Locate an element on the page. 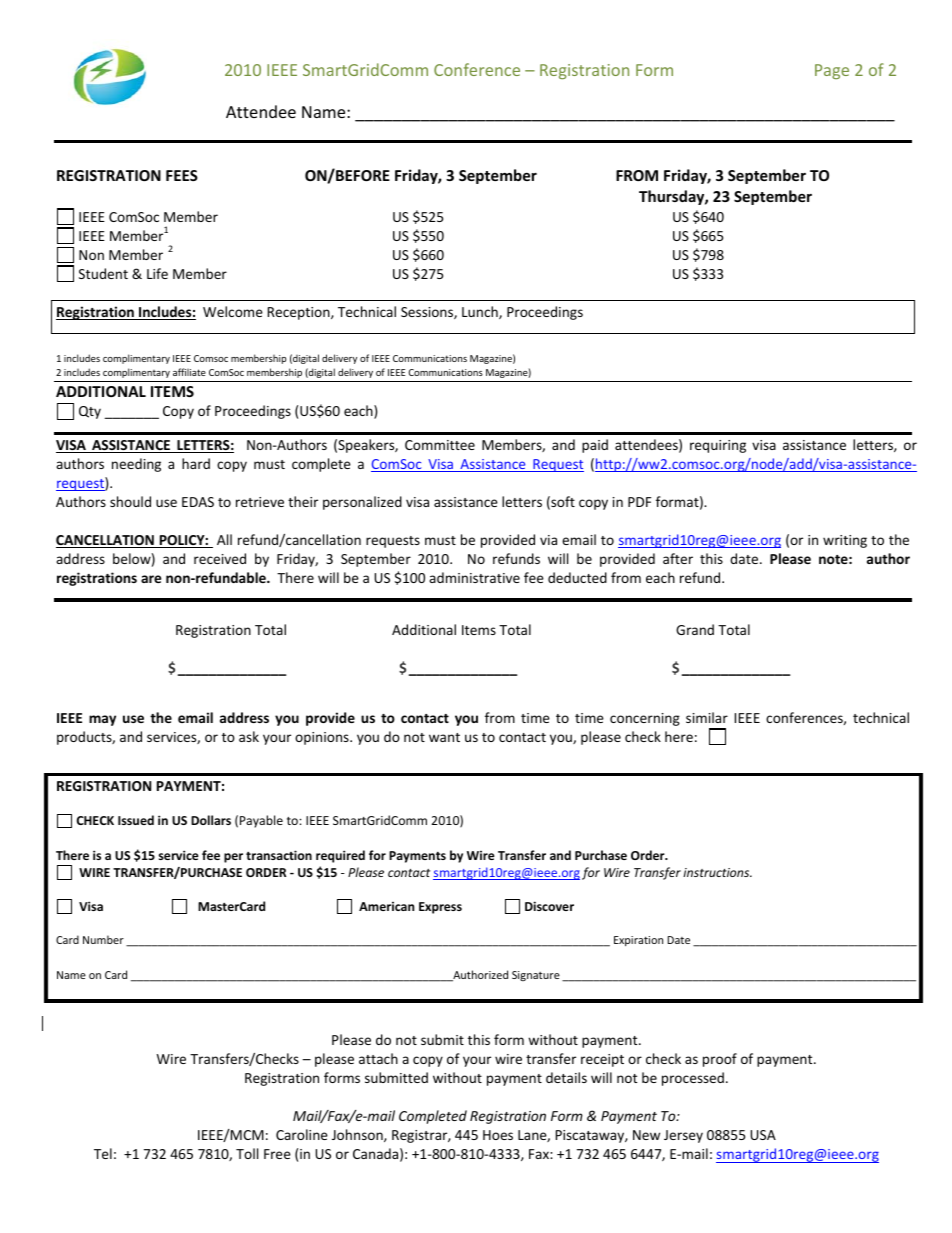 Image resolution: width=952 pixels, height=1233 pixels. Toll is located at coordinates (247, 1153).
